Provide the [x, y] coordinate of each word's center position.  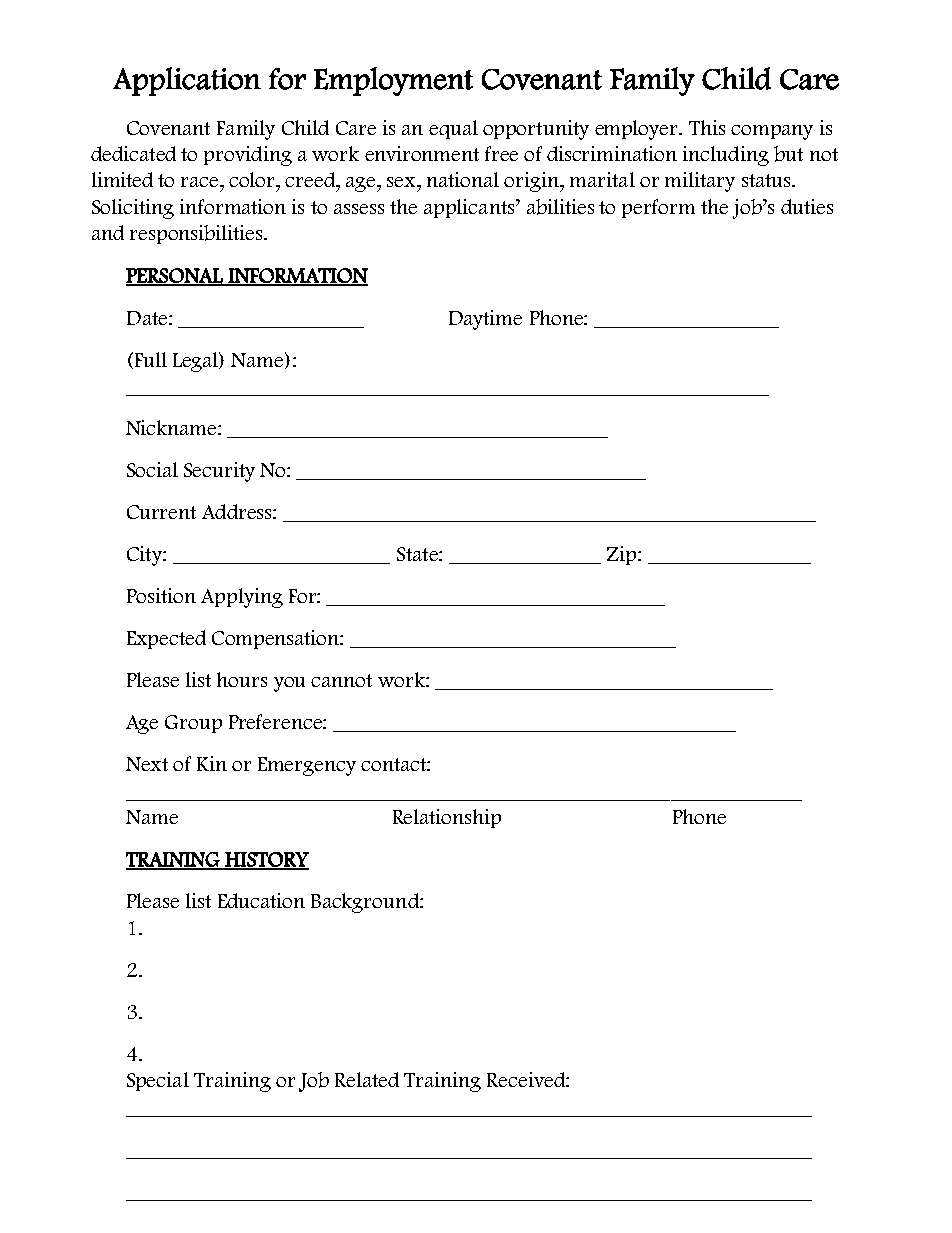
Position [161, 595]
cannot [341, 680]
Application [187, 81]
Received [527, 1079]
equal [453, 129]
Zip [623, 555]
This [707, 127]
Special [158, 1081]
